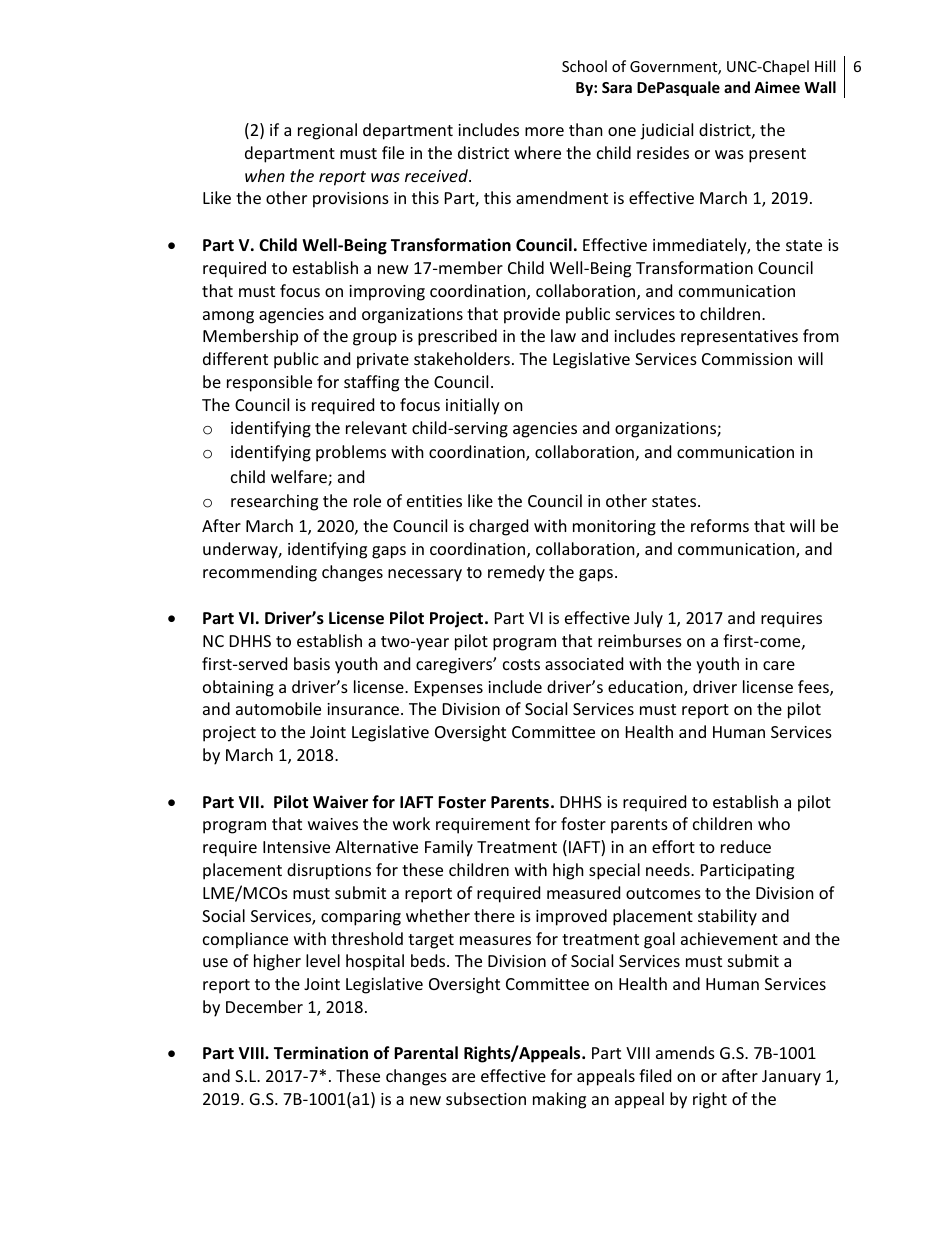  Describe the element at coordinates (774, 823) in the screenshot. I see `who` at that location.
